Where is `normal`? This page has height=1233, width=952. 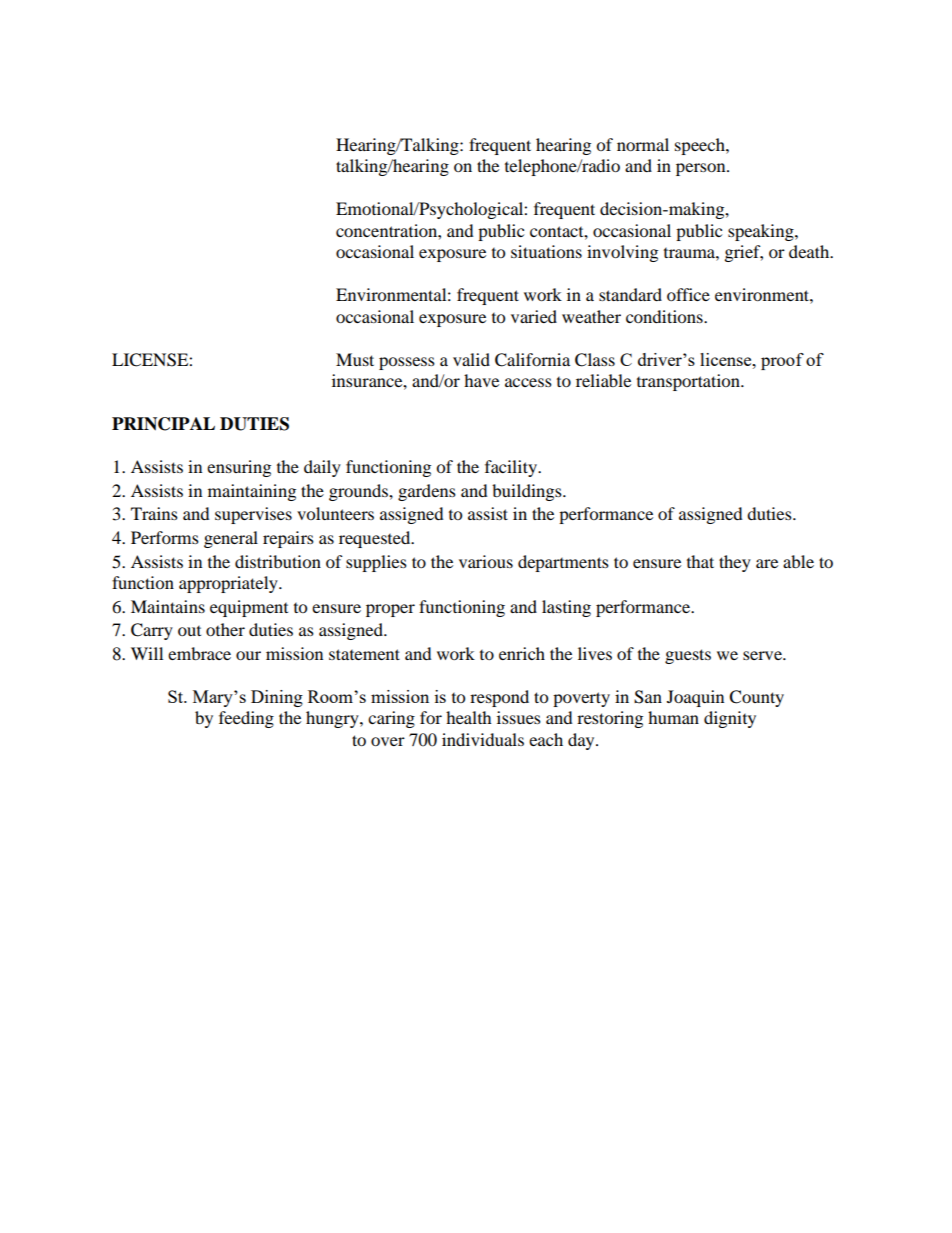 normal is located at coordinates (643, 144).
